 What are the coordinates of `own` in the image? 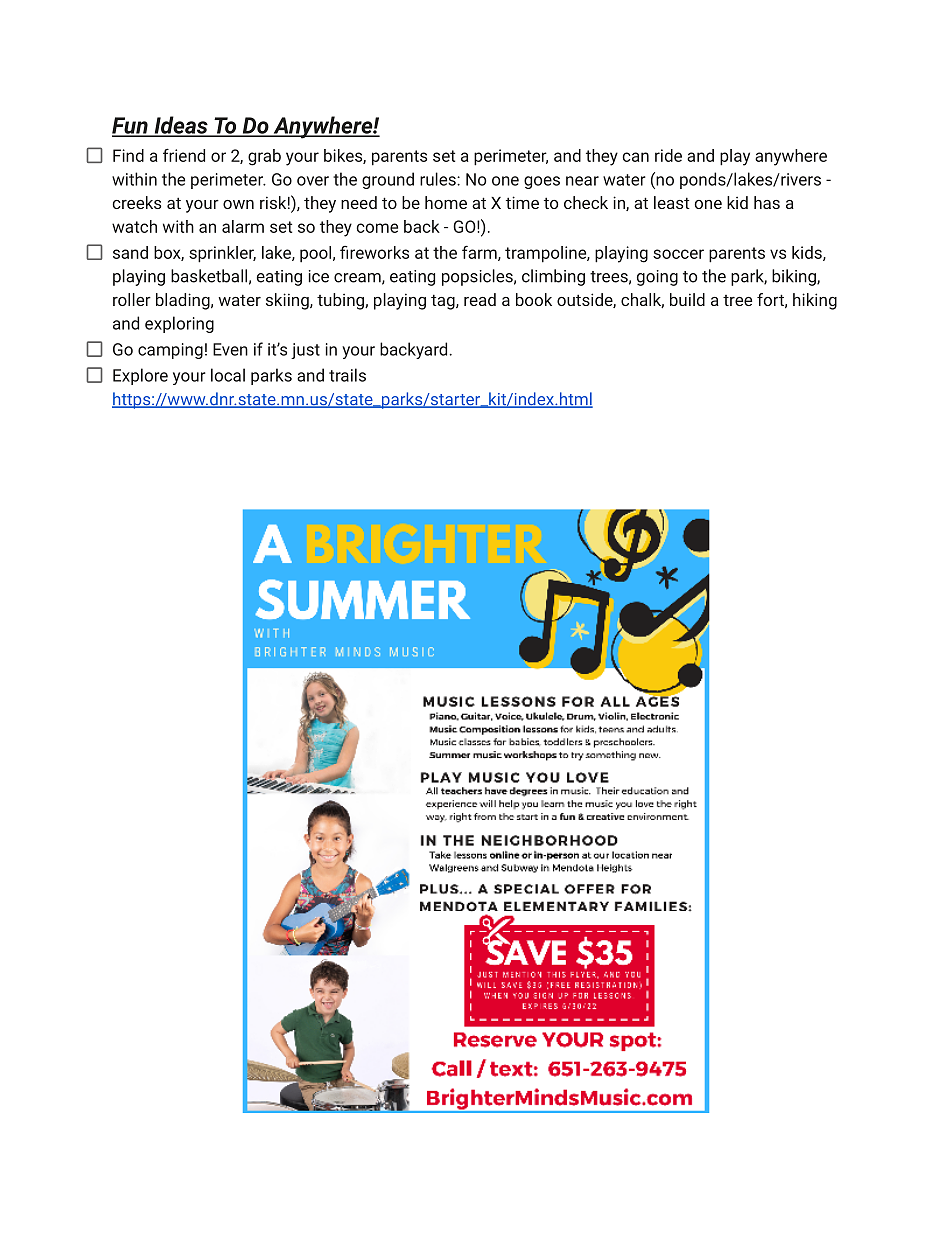 It's located at (238, 204).
